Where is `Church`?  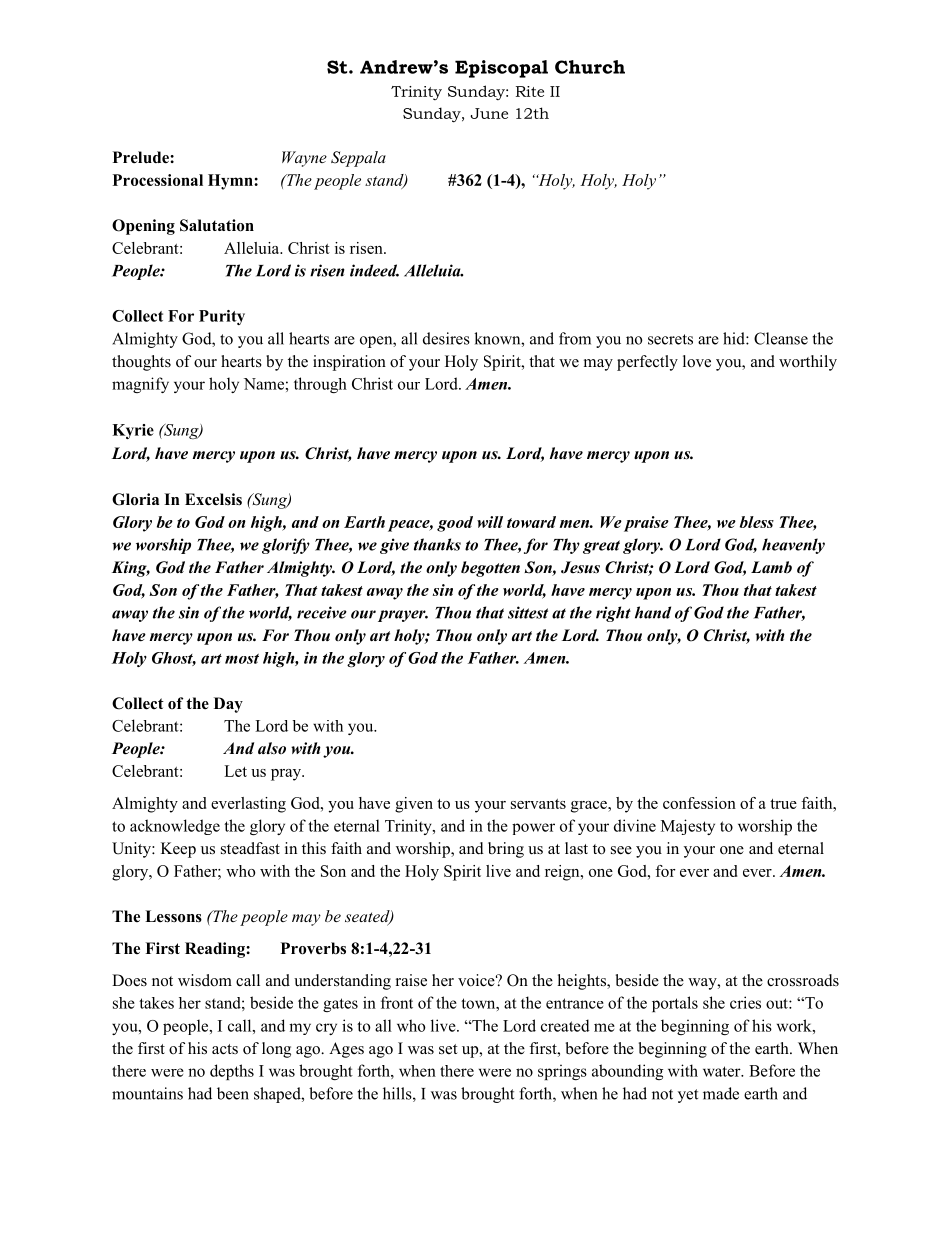 Church is located at coordinates (590, 67).
